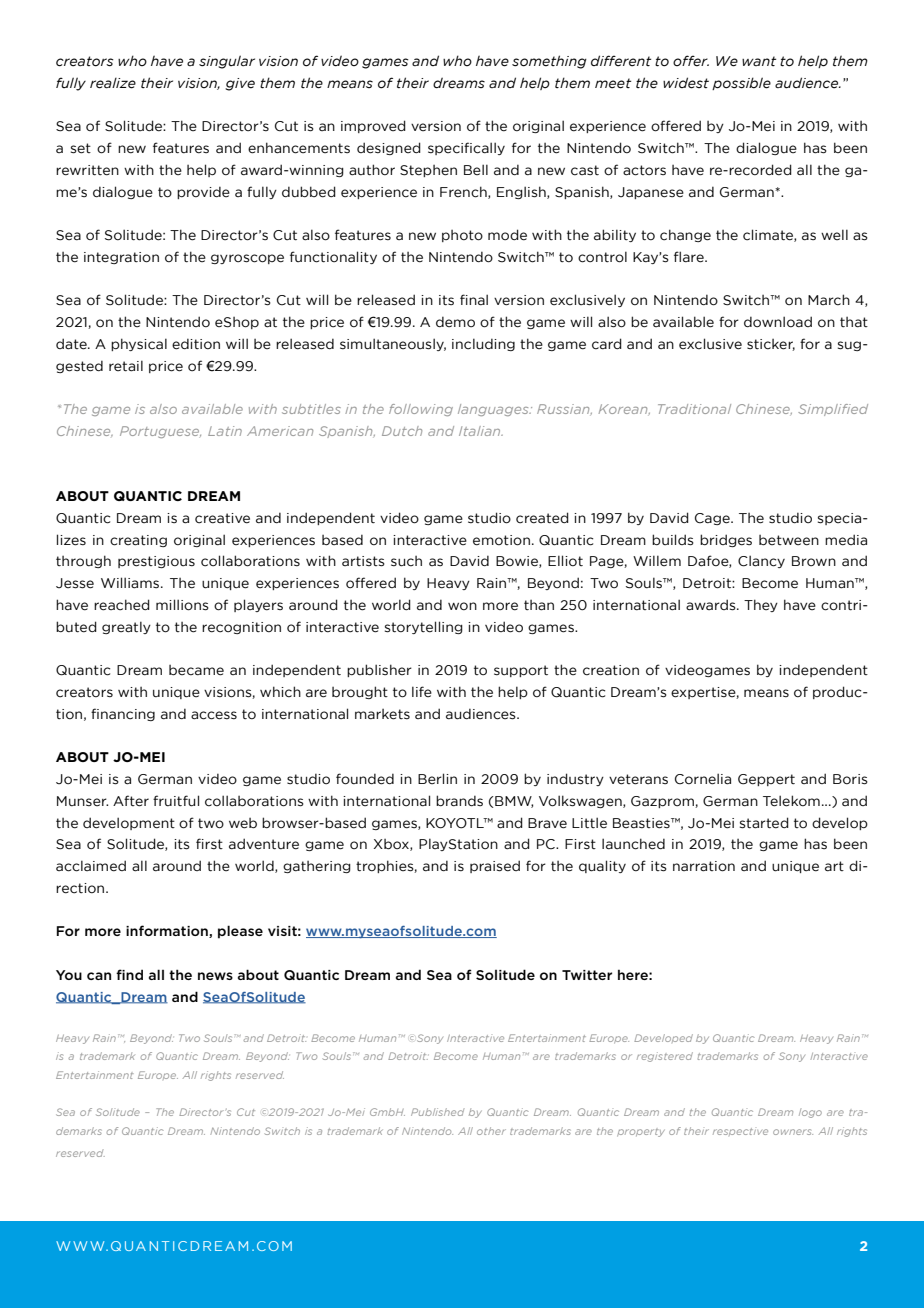 Image resolution: width=924 pixels, height=1308 pixels. What do you see at coordinates (129, 974) in the screenshot?
I see `find` at bounding box center [129, 974].
